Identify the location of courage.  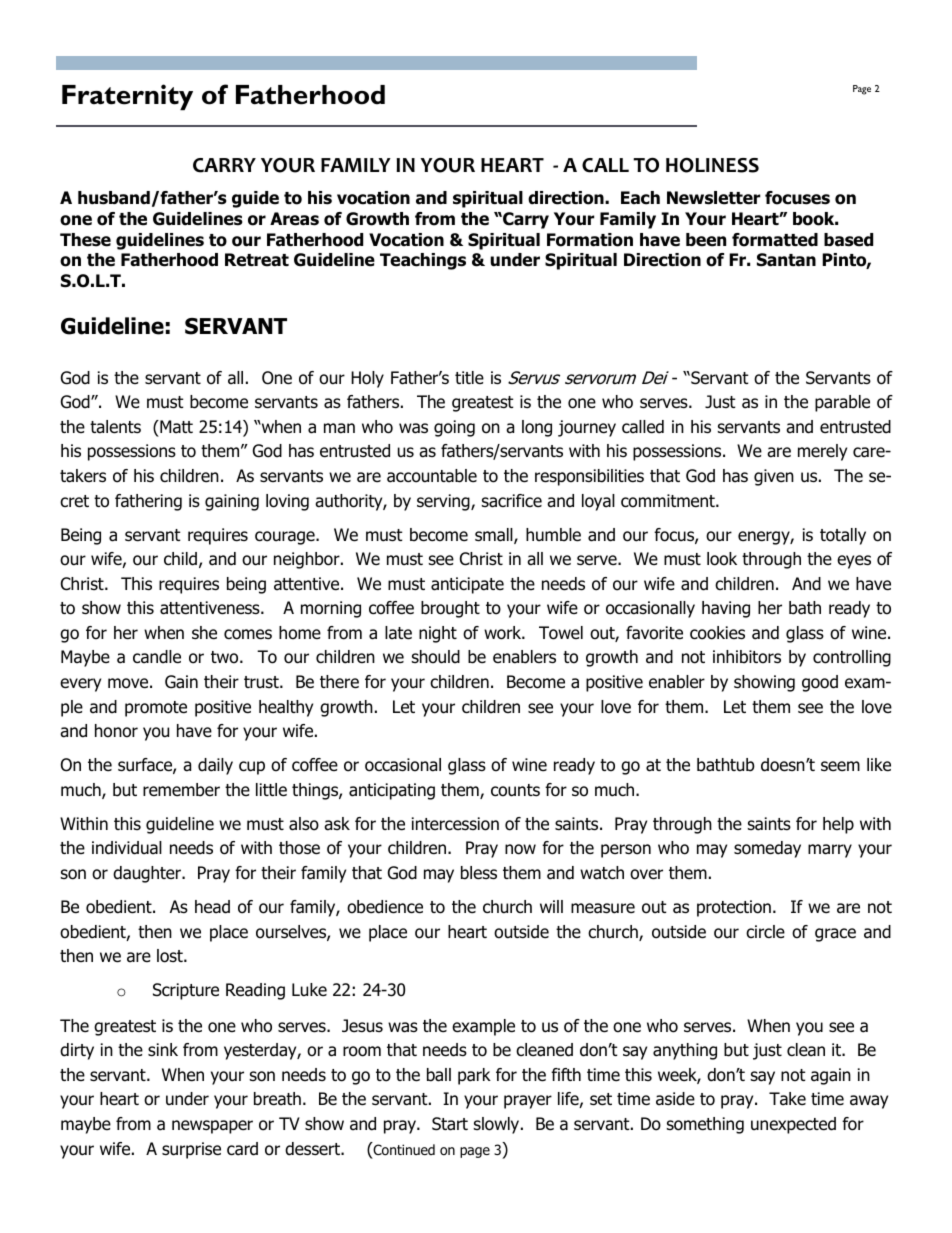
(286, 538).
